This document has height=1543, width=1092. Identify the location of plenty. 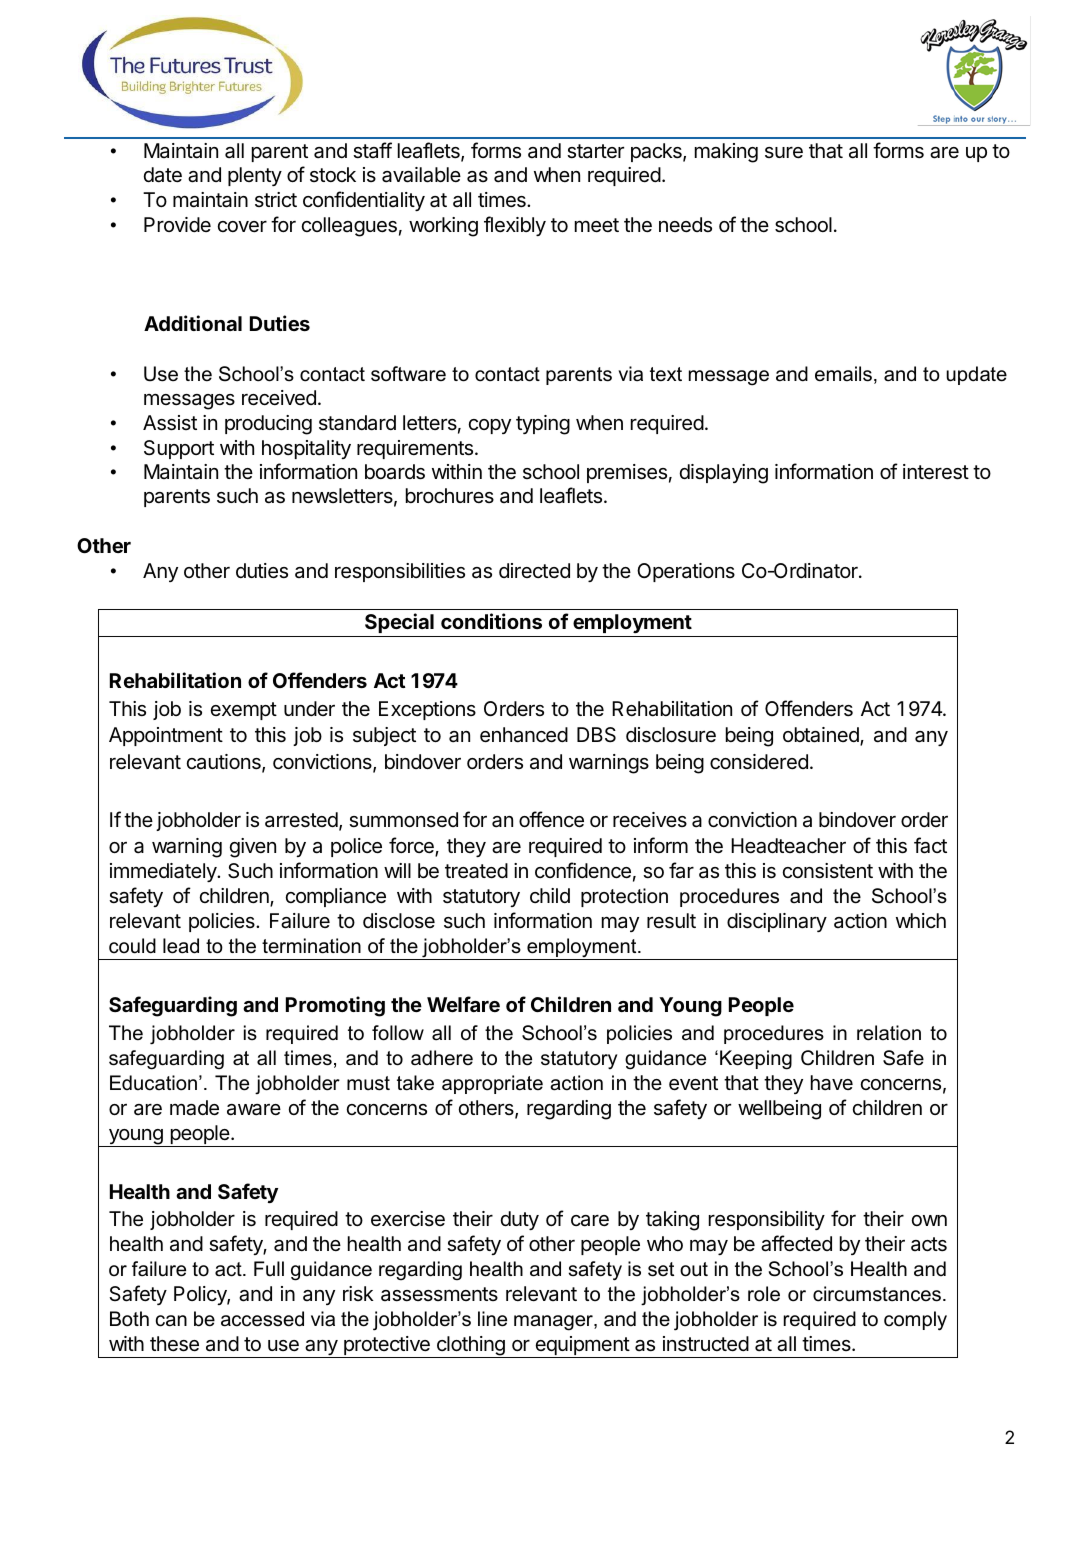
(255, 176).
